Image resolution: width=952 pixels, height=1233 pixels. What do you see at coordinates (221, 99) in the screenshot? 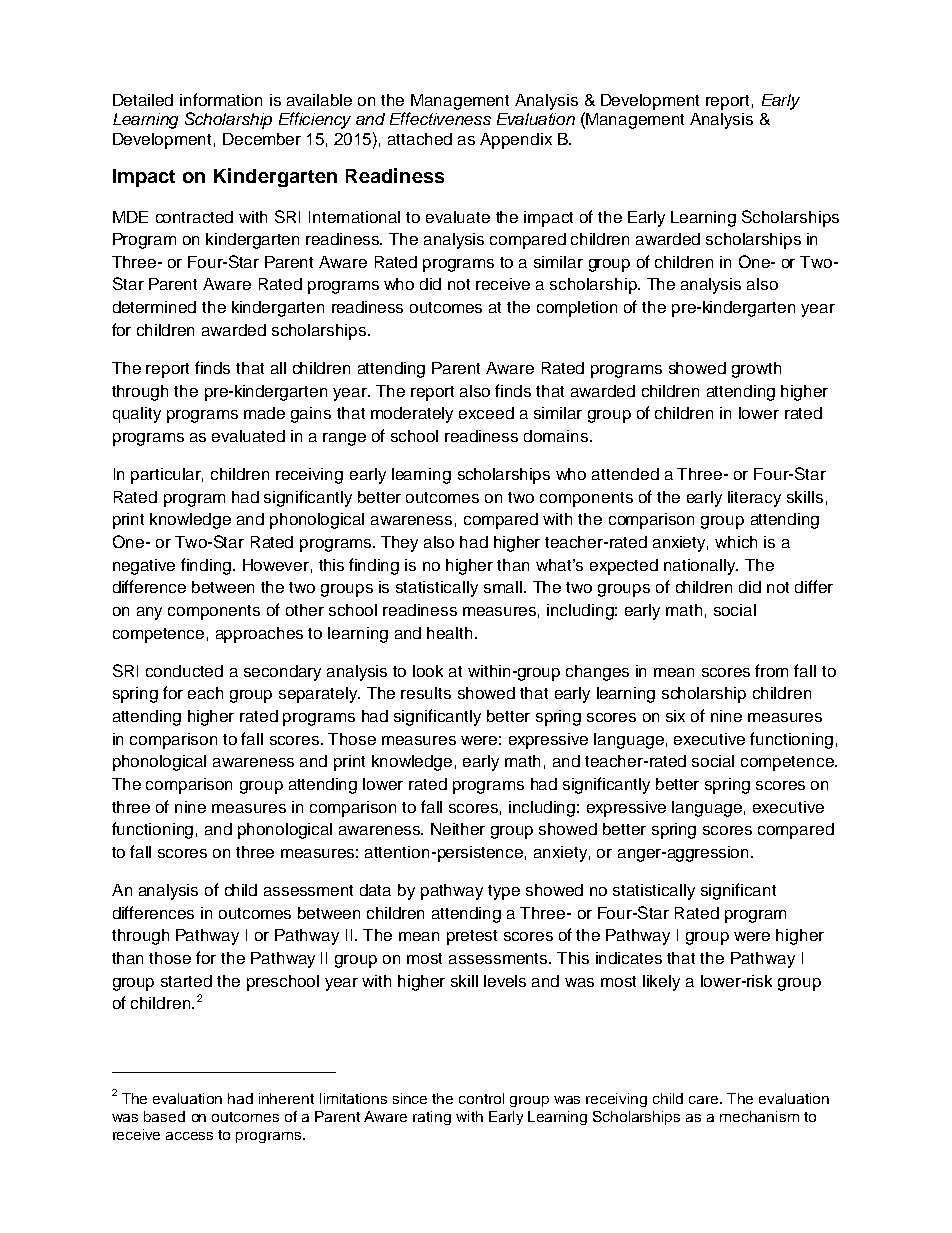
I see `information` at bounding box center [221, 99].
